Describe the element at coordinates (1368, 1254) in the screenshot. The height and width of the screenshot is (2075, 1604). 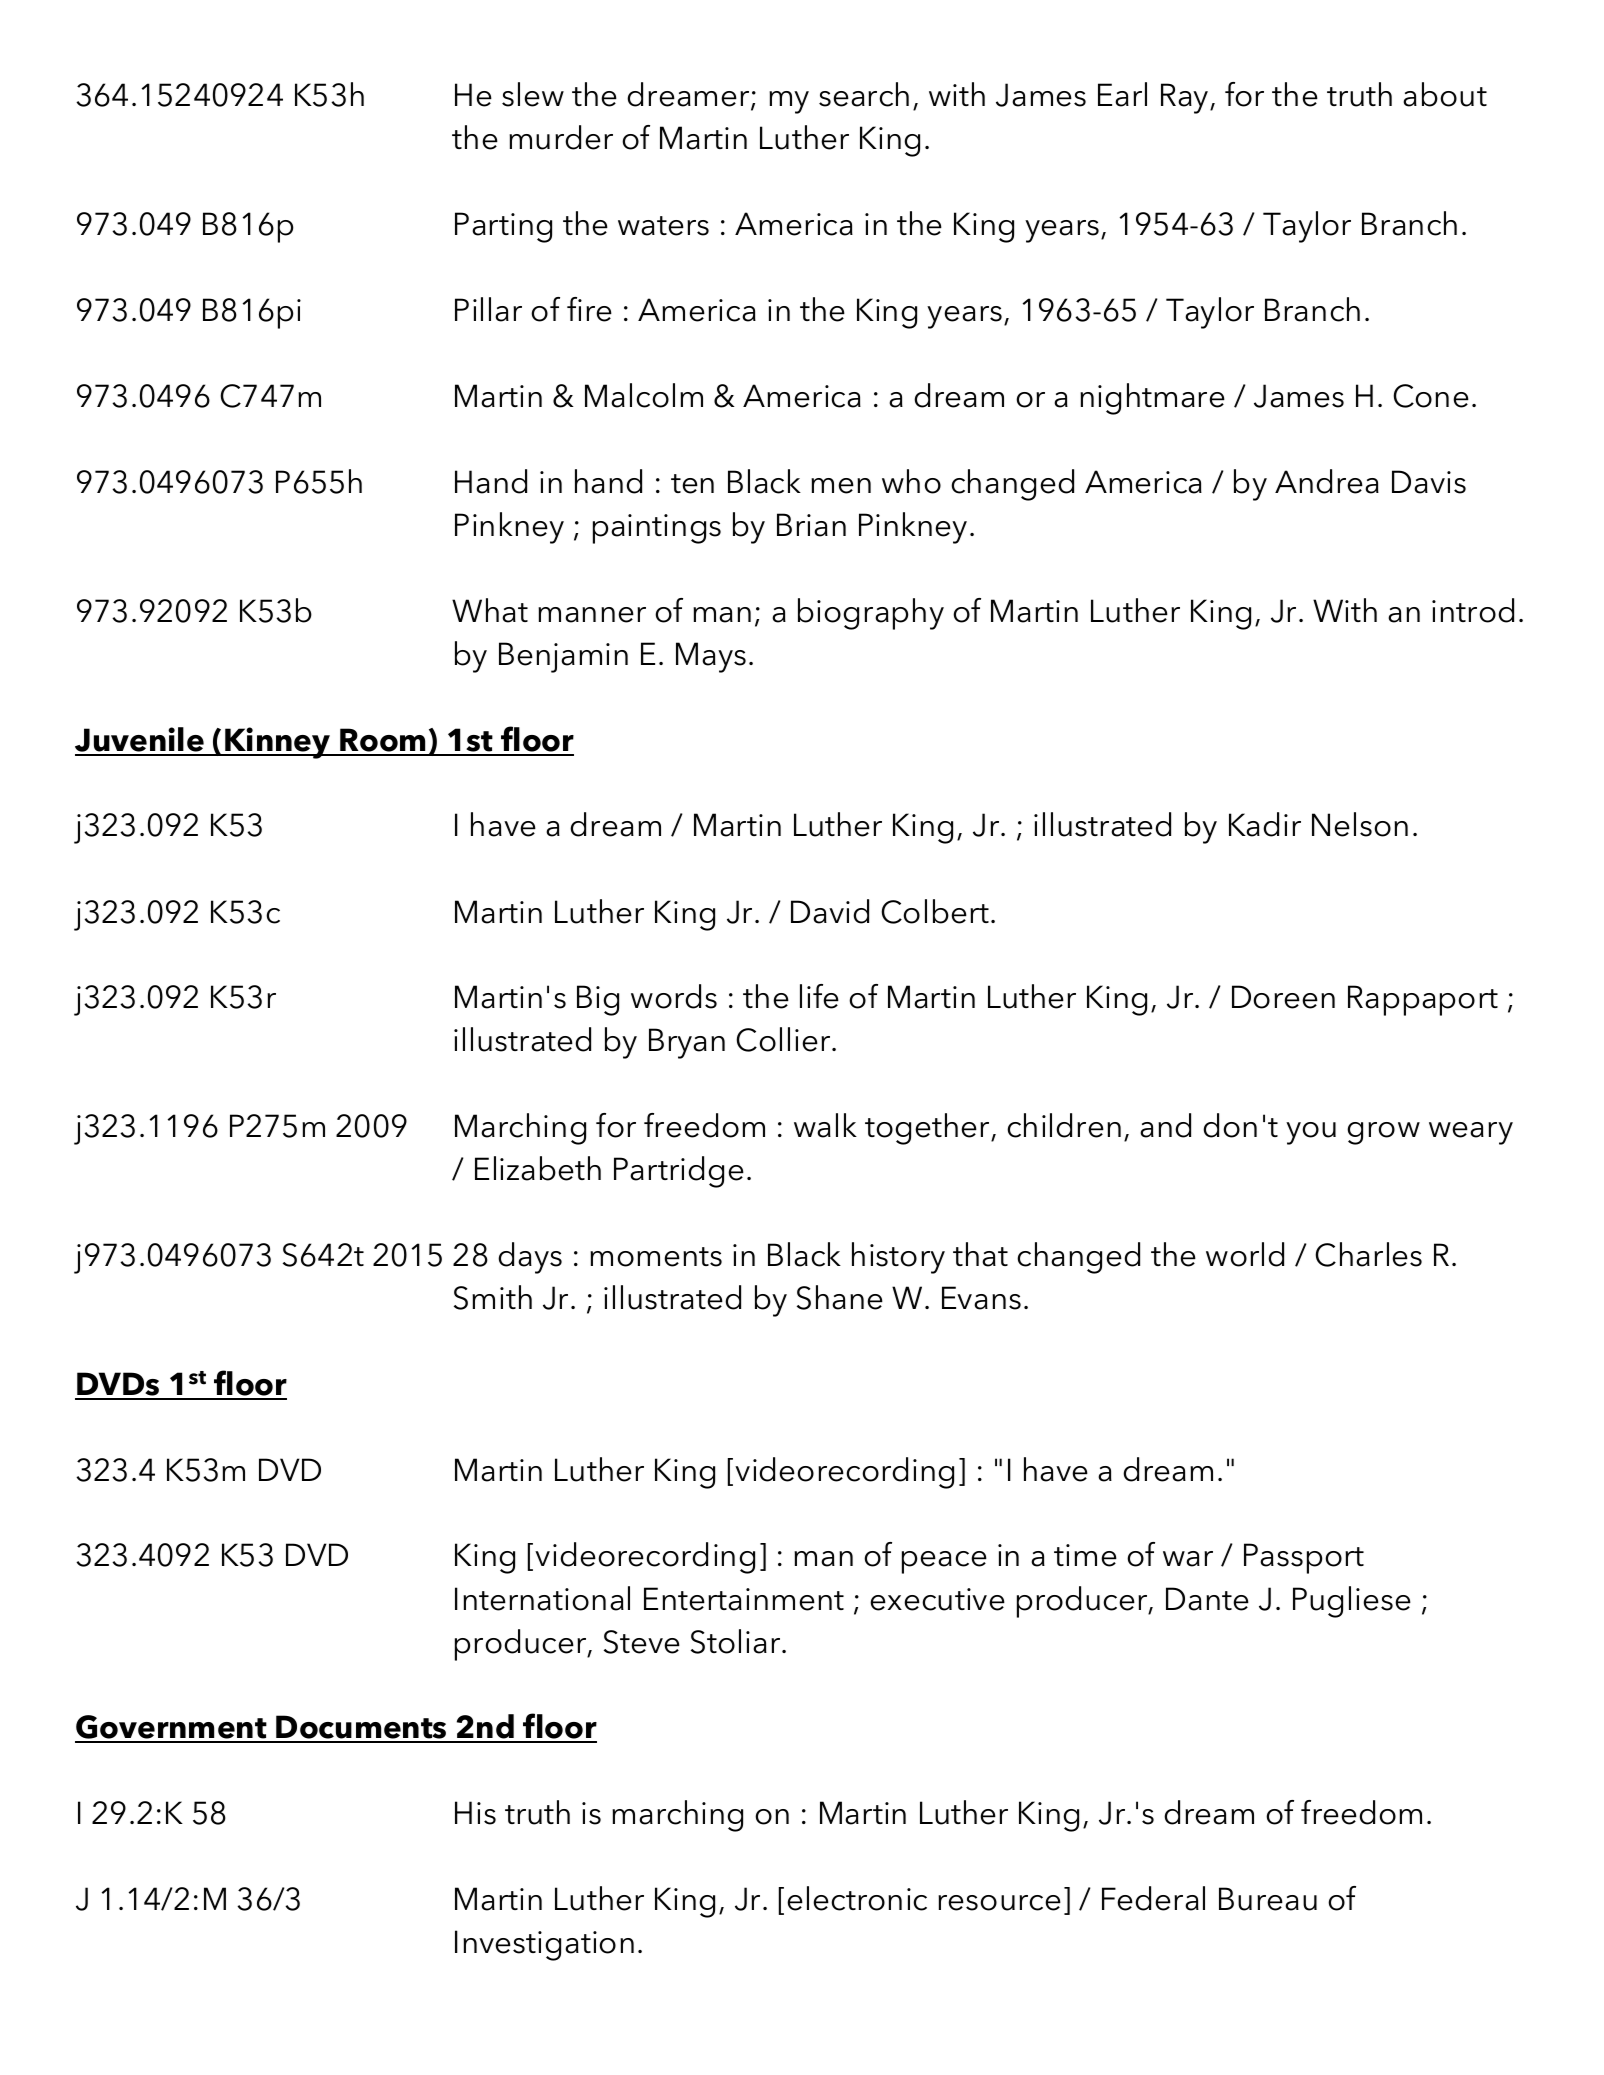
I see `Charles` at that location.
